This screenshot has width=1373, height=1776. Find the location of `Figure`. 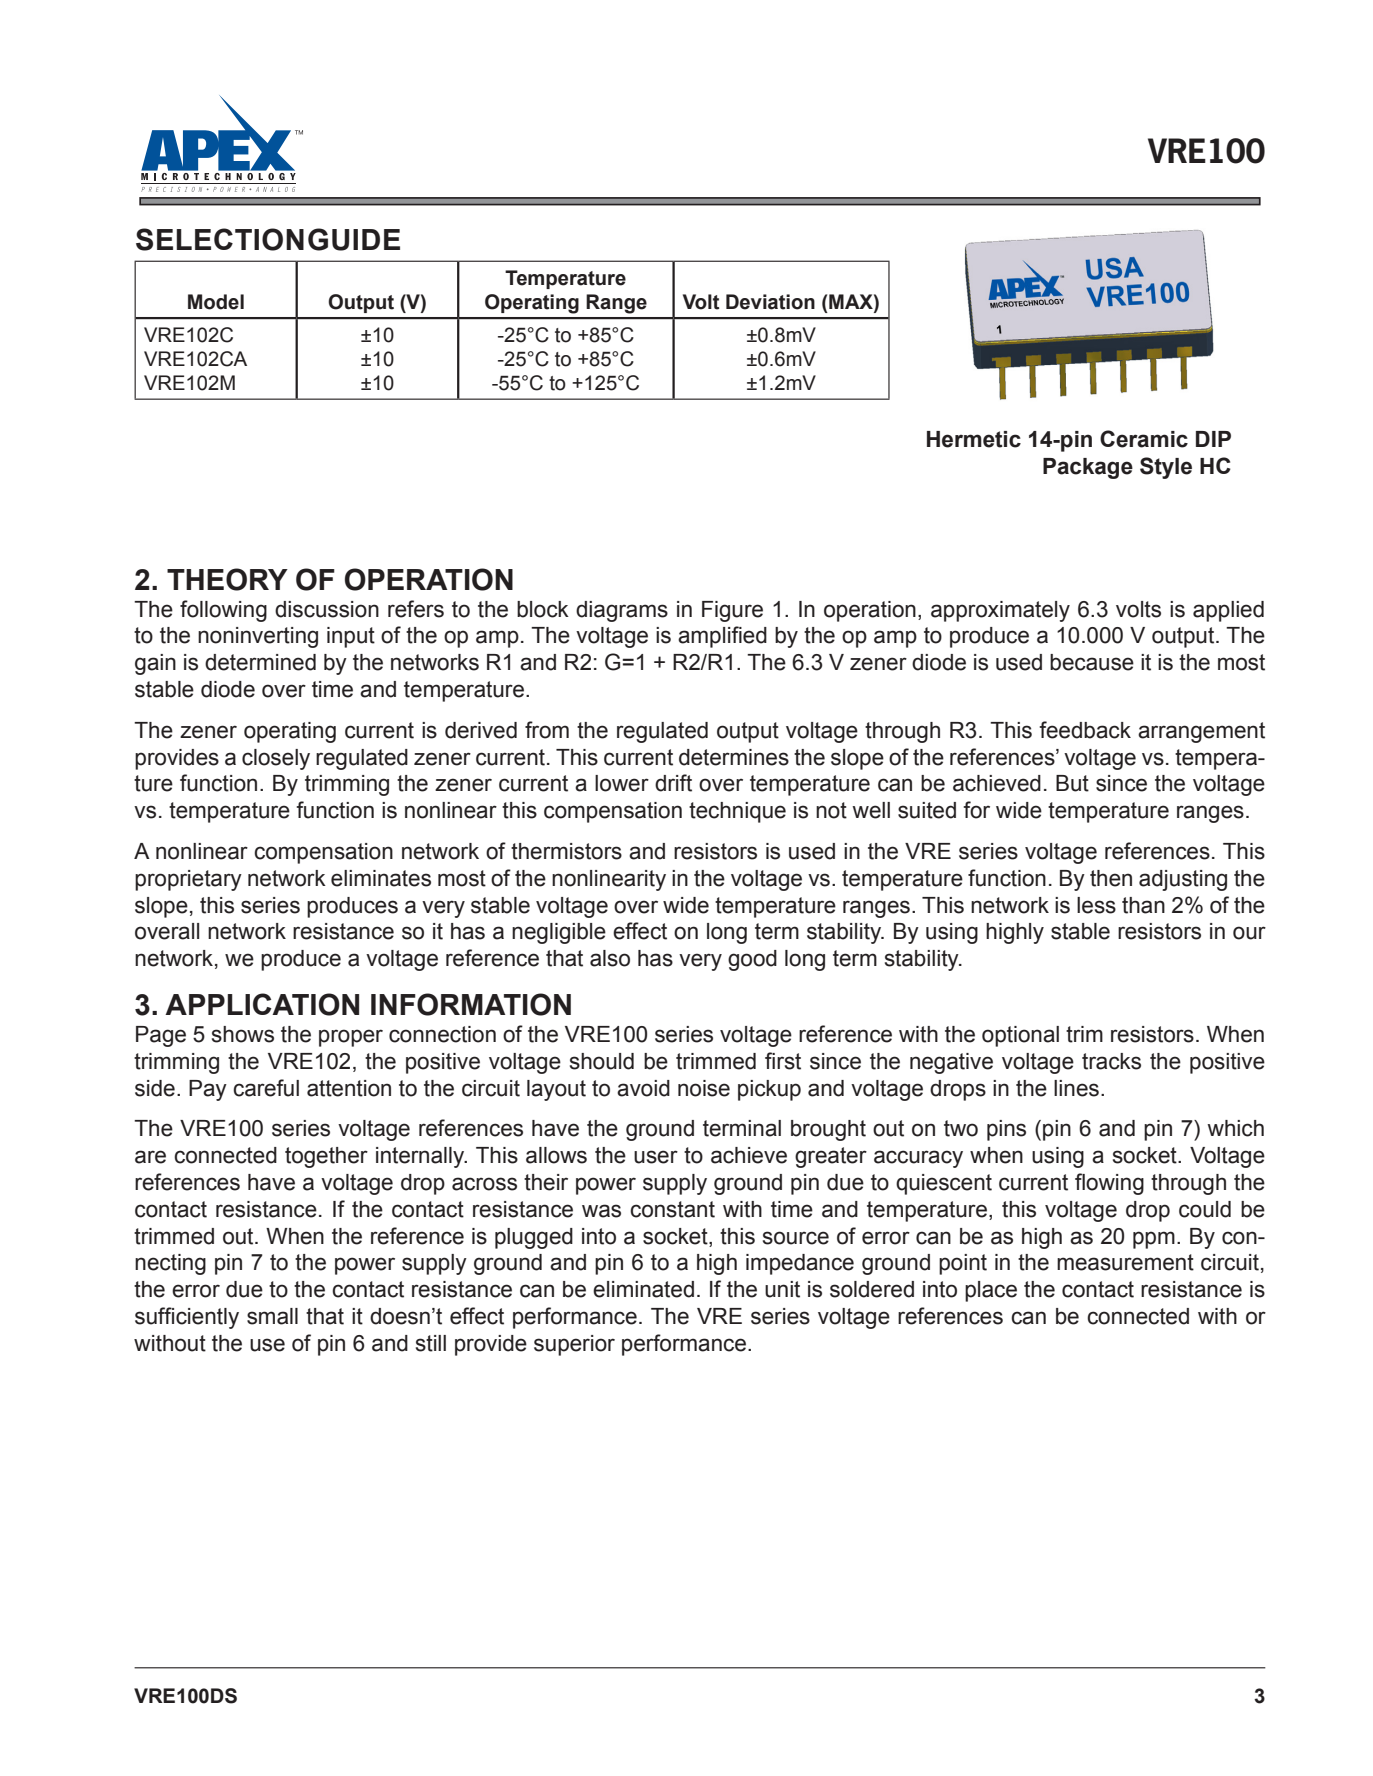

Figure is located at coordinates (732, 611).
